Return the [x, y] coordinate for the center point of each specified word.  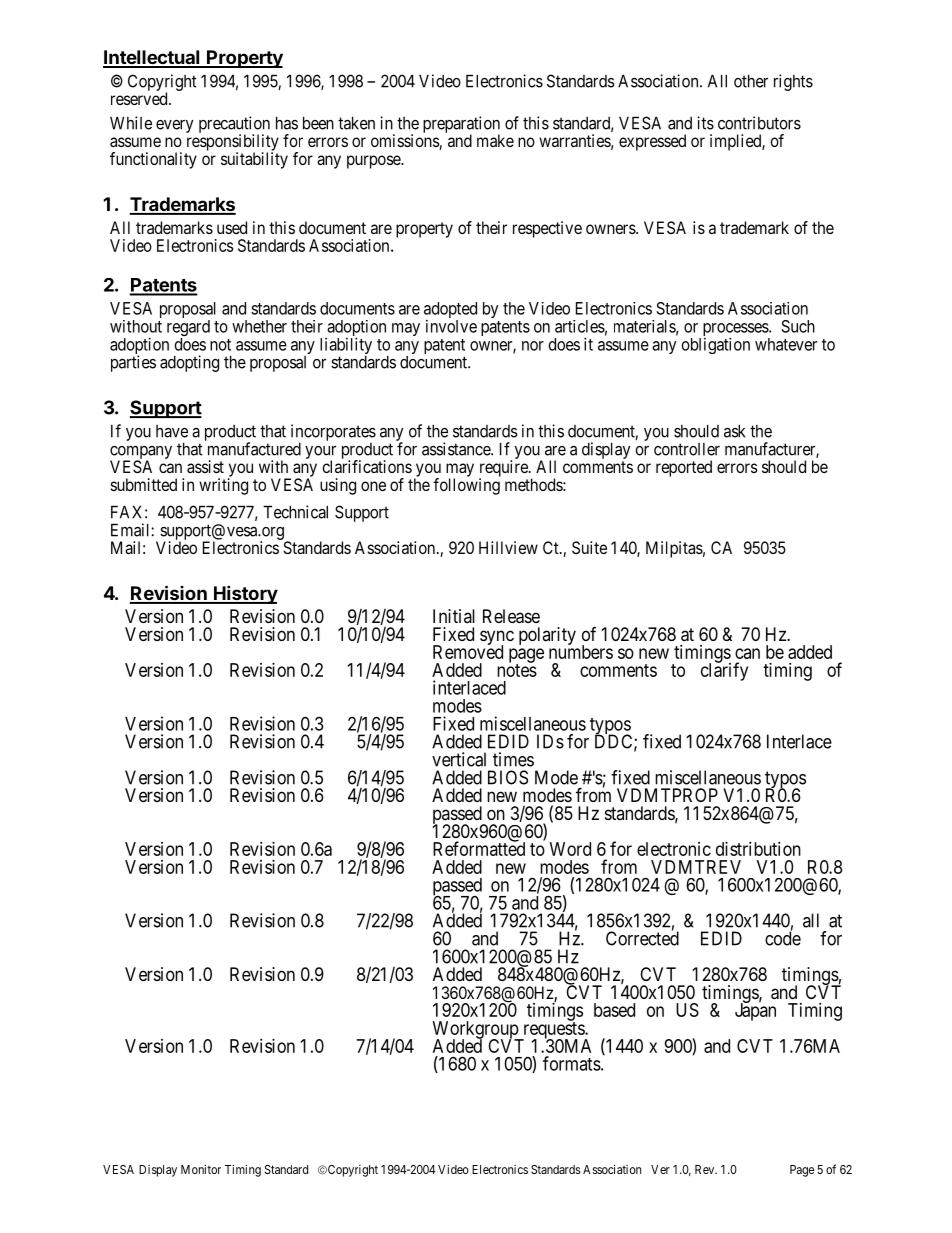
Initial [454, 616]
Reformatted [479, 848]
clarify [724, 671]
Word [570, 849]
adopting [189, 363]
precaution [234, 125]
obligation [716, 345]
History [245, 594]
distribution [758, 849]
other [751, 81]
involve [451, 326]
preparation [461, 125]
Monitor [201, 1169]
